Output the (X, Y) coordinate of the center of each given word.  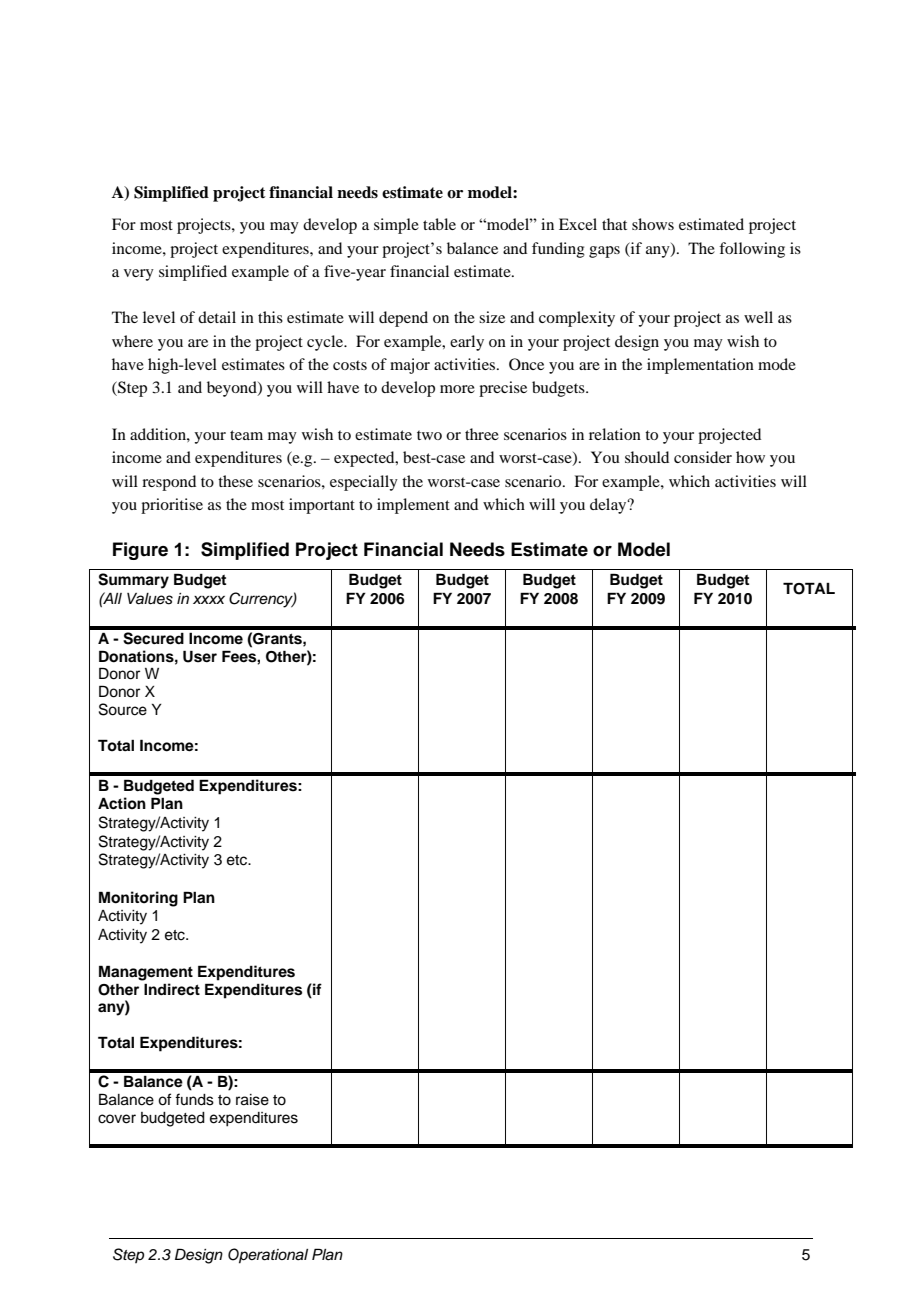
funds (194, 1099)
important (322, 506)
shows (653, 224)
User (200, 656)
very (139, 275)
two (429, 435)
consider (703, 457)
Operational (268, 1256)
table (439, 224)
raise (252, 1100)
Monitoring (138, 899)
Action (122, 803)
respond (169, 483)
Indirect (172, 989)
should (647, 457)
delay (609, 506)
